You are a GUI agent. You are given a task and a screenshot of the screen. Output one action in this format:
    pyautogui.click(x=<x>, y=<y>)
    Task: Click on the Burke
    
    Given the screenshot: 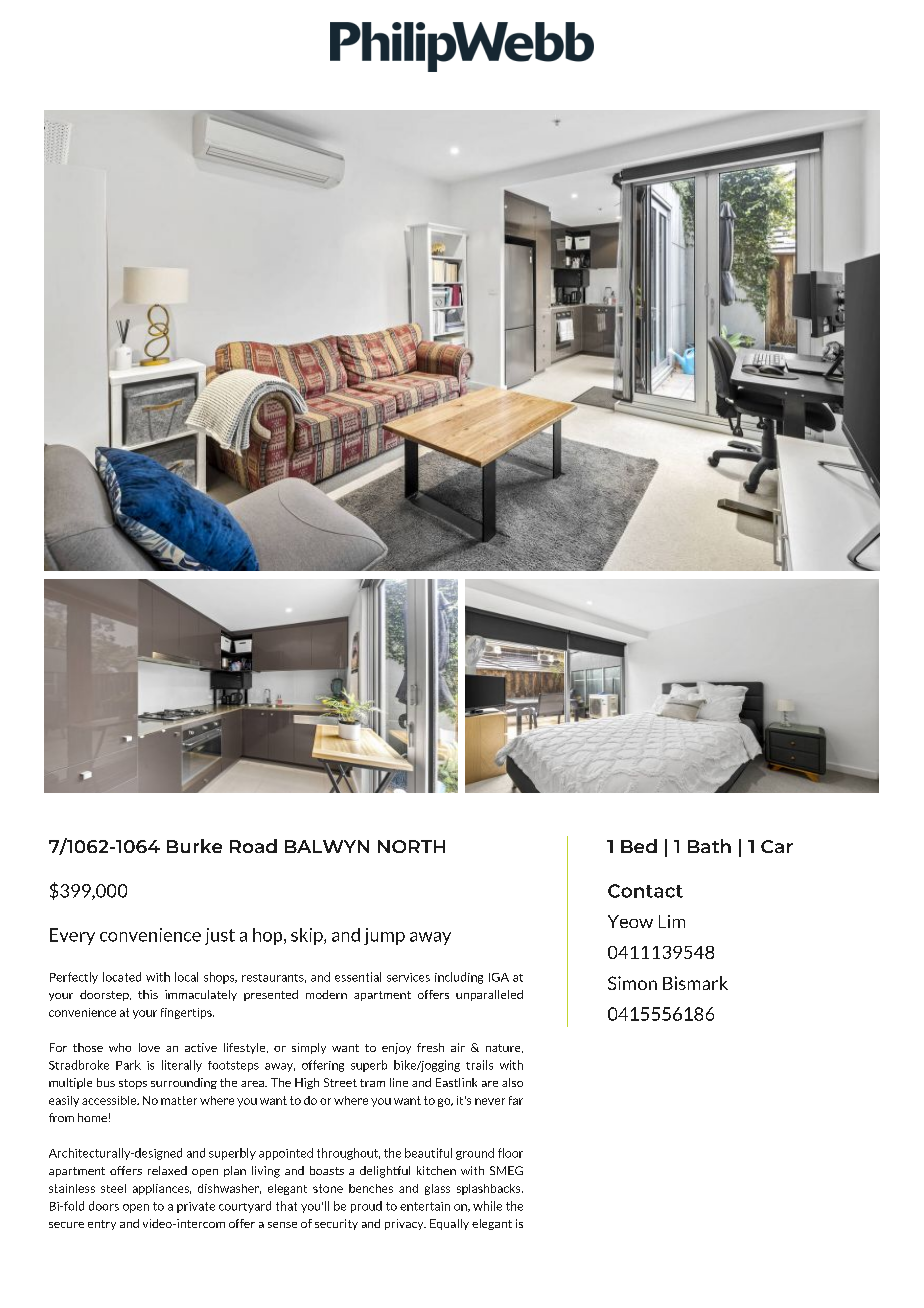 What is the action you would take?
    pyautogui.click(x=194, y=846)
